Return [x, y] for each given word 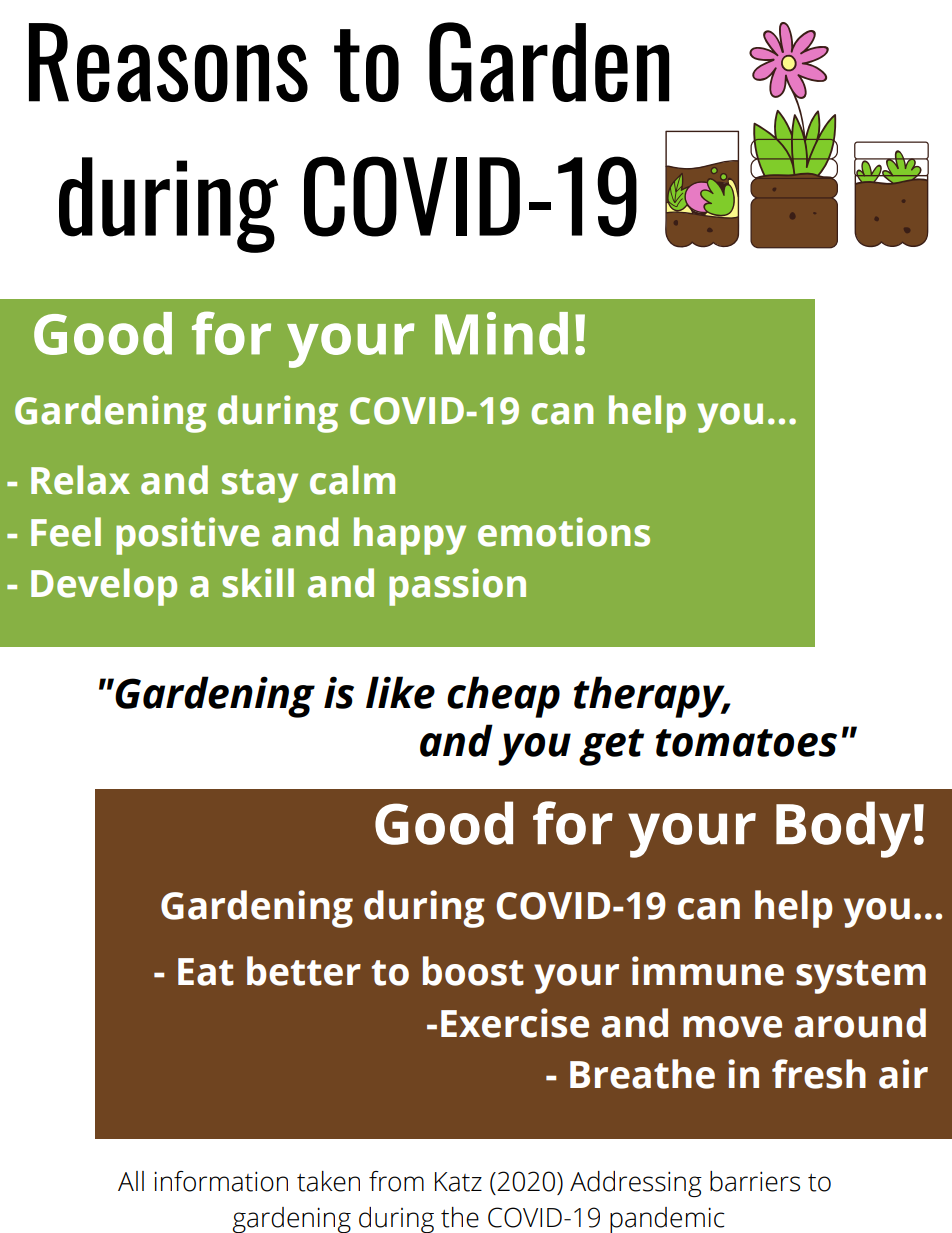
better [304, 971]
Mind [501, 333]
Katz [458, 1182]
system [861, 977]
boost [473, 971]
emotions [564, 532]
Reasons [168, 62]
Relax [80, 480]
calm [352, 480]
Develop [104, 587]
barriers [755, 1181]
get [611, 747]
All [131, 1181]
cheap [503, 697]
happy [410, 536]
